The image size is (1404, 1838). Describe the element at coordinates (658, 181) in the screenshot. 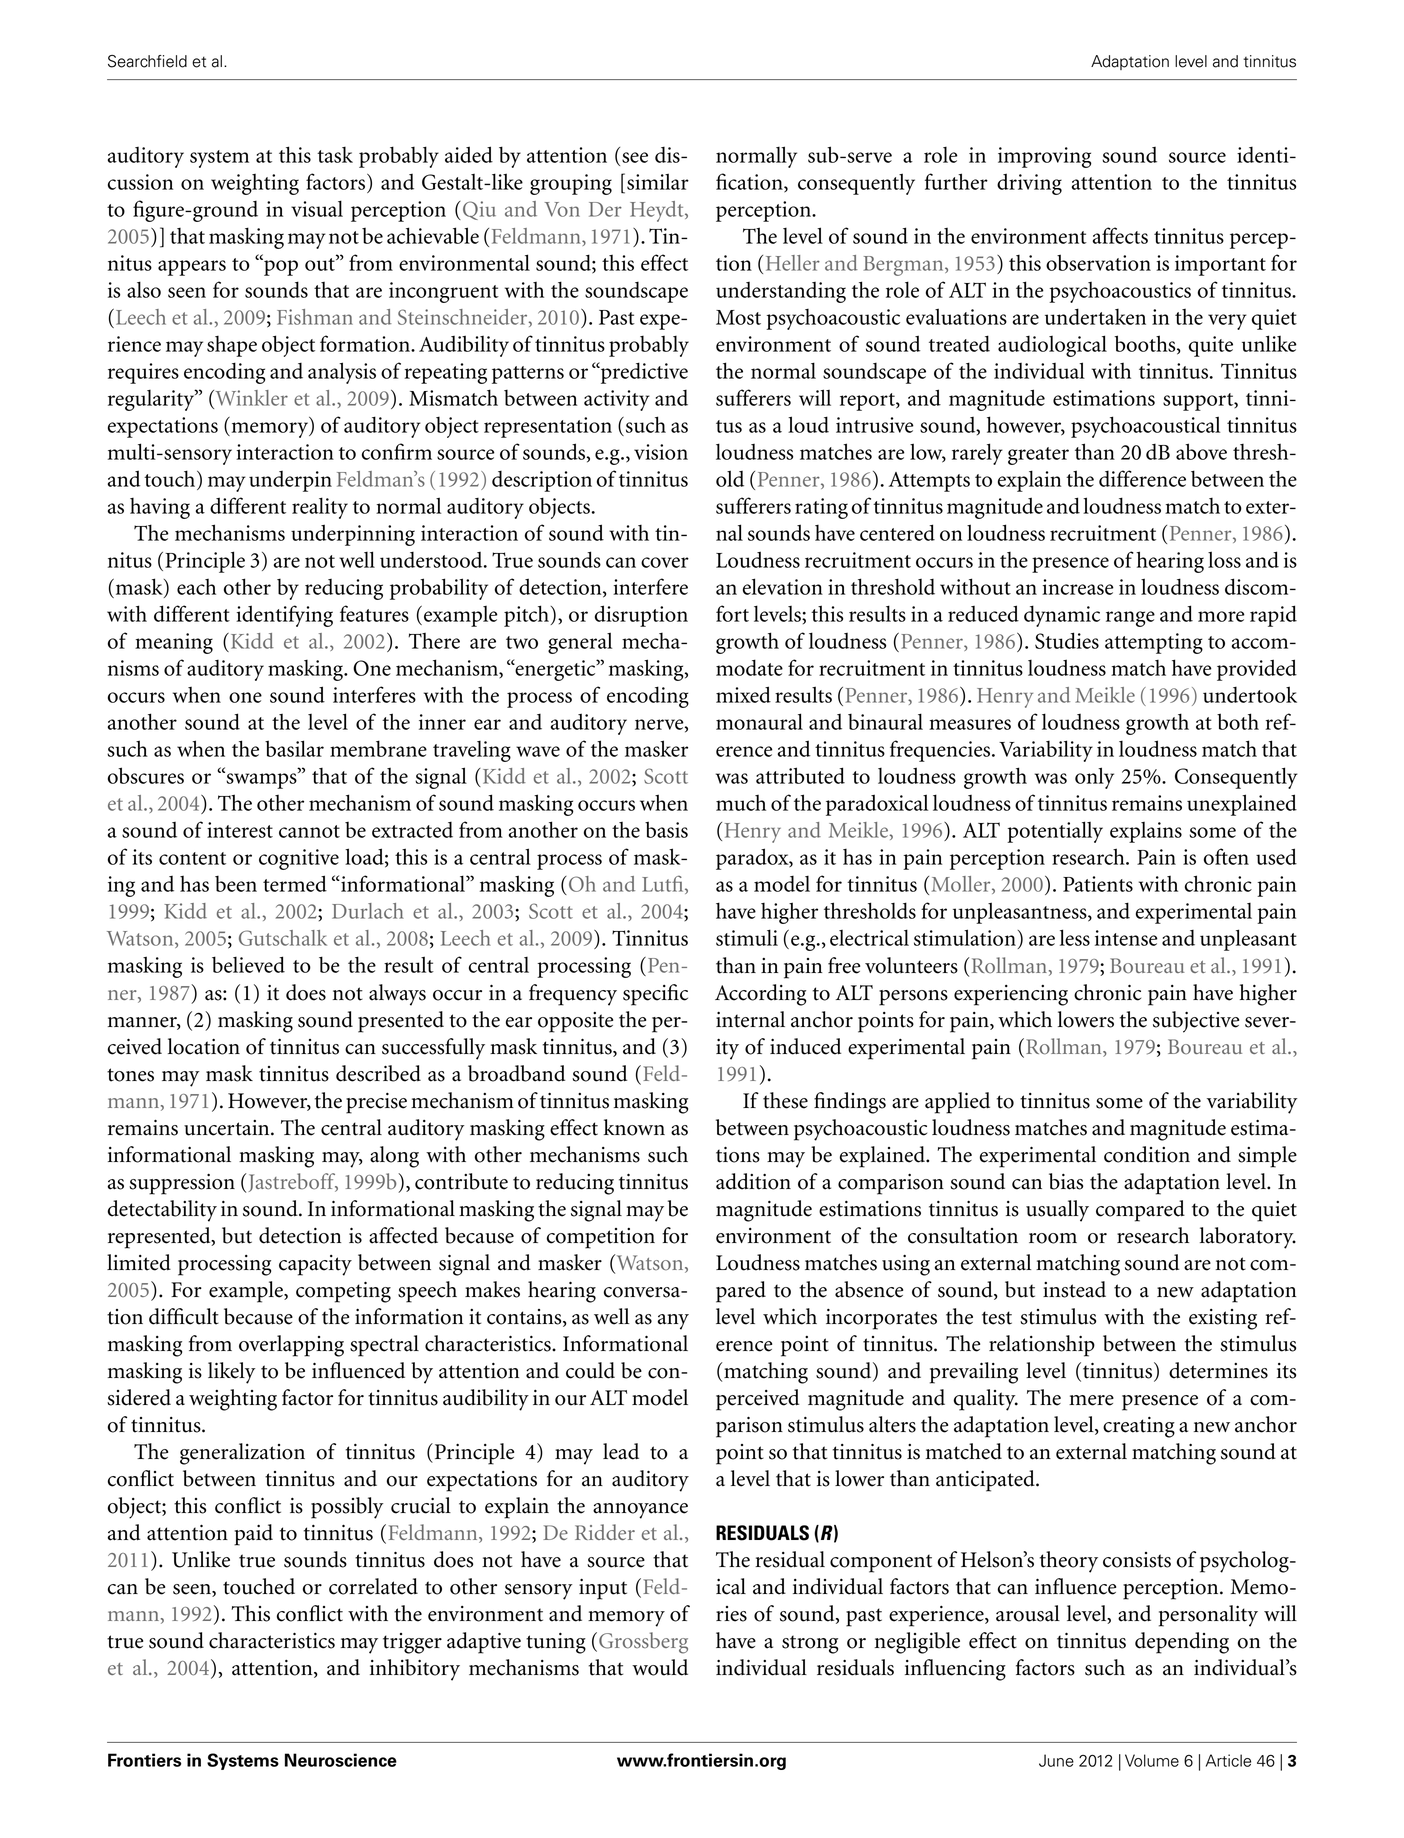

I see `similar` at that location.
